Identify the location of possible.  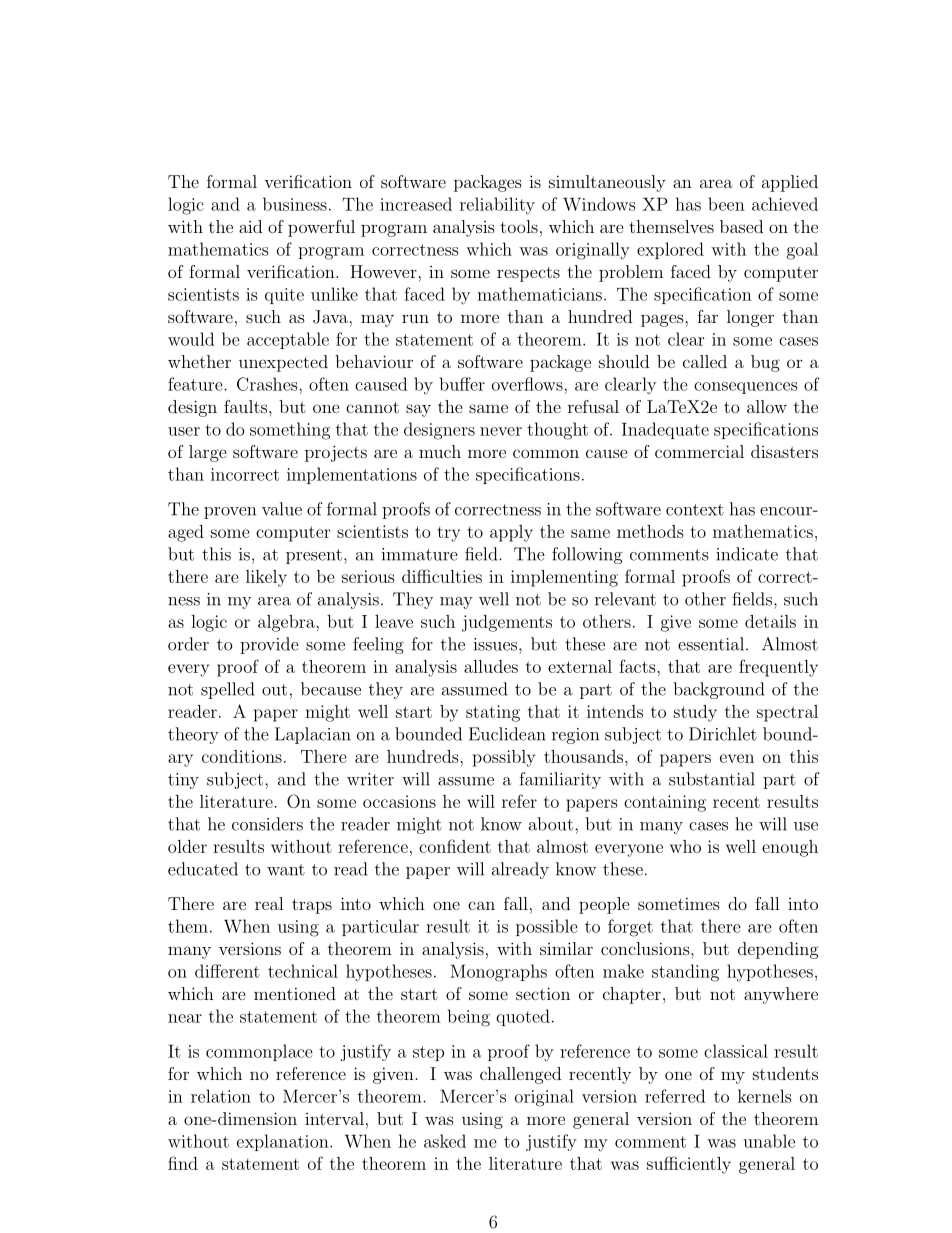
(547, 927).
